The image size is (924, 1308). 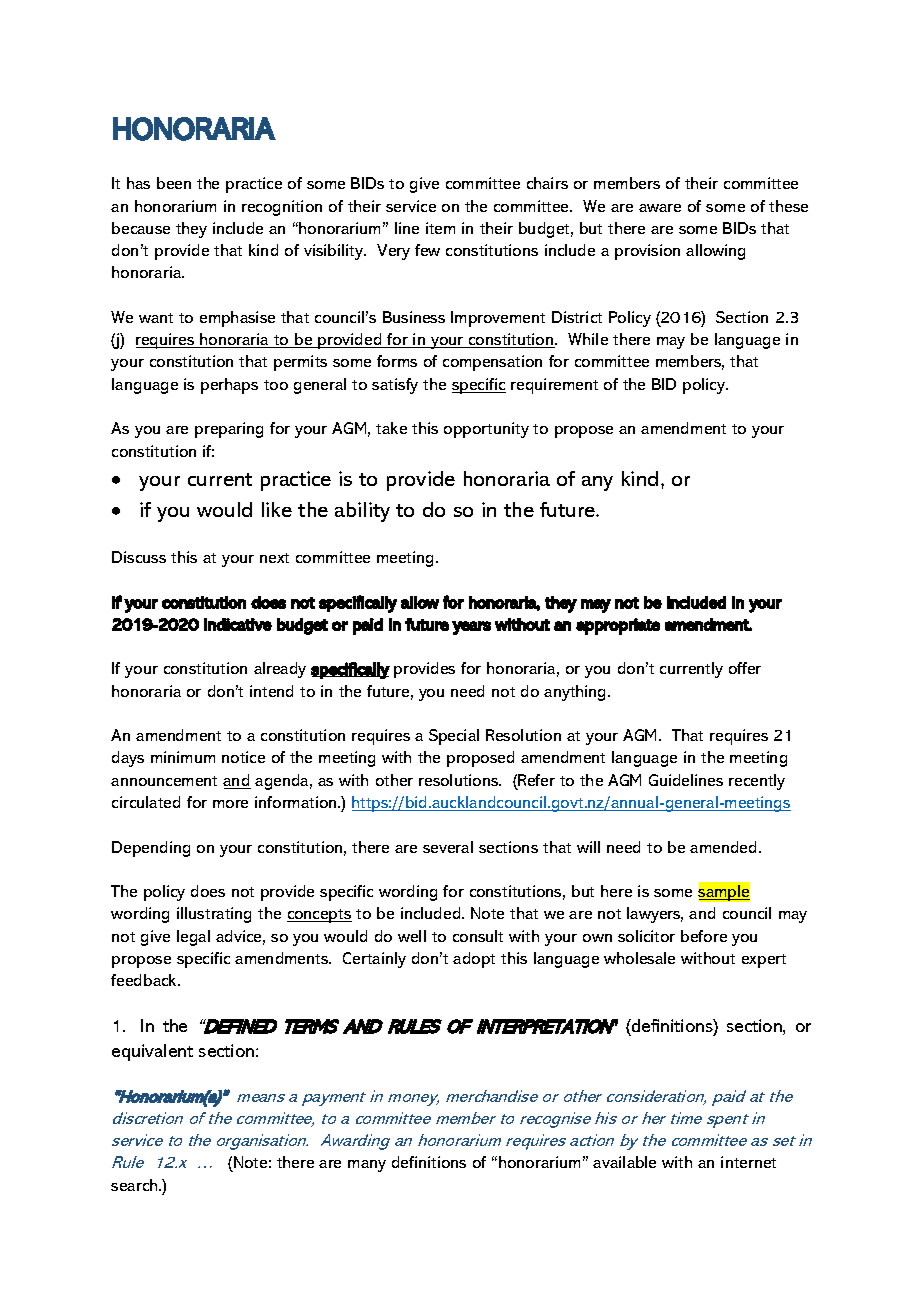 What do you see at coordinates (135, 1185) in the page?
I see `search` at bounding box center [135, 1185].
